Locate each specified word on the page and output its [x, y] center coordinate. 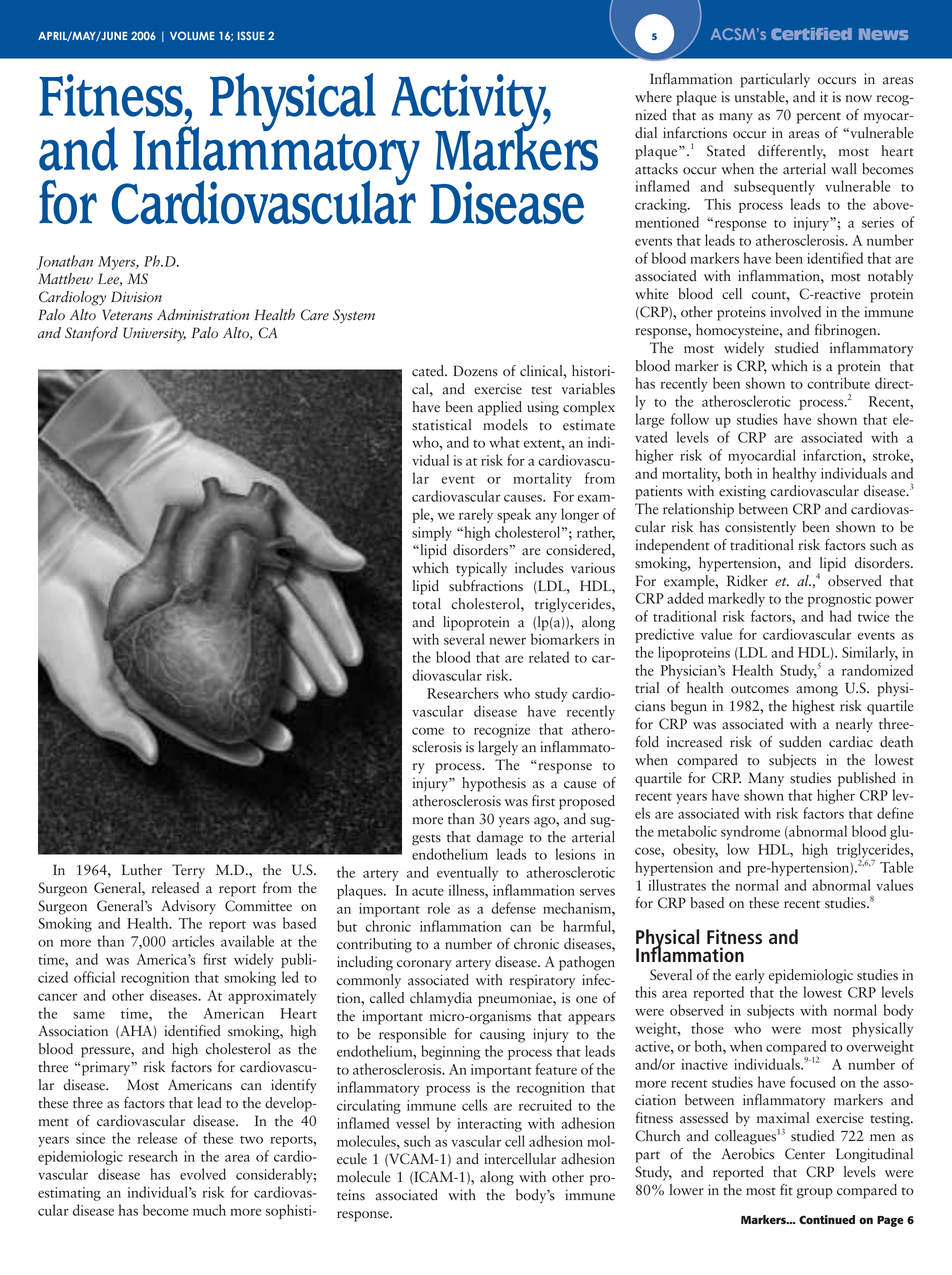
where [653, 97]
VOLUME [192, 35]
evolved [203, 1174]
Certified [811, 34]
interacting [489, 1125]
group [815, 1193]
